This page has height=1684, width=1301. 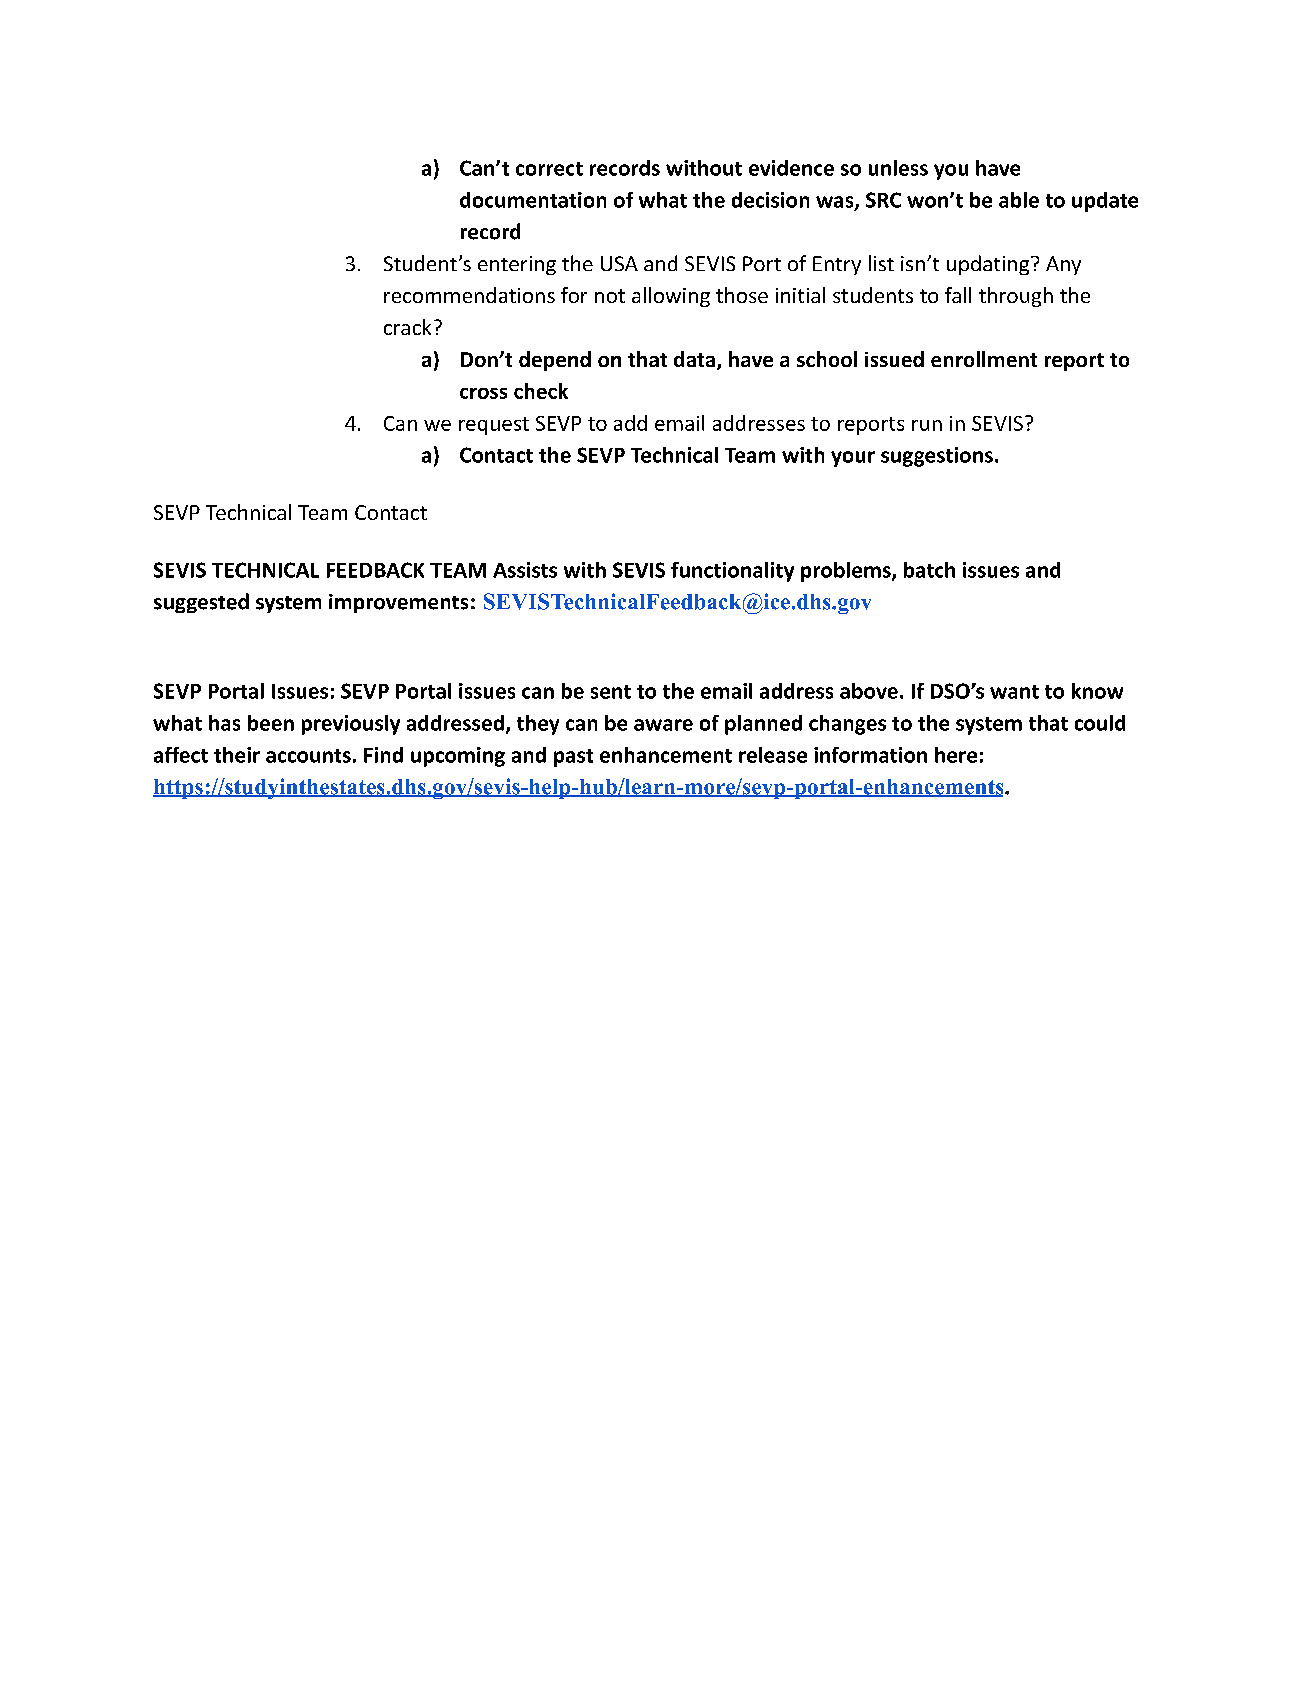 I want to click on correct, so click(x=549, y=169).
